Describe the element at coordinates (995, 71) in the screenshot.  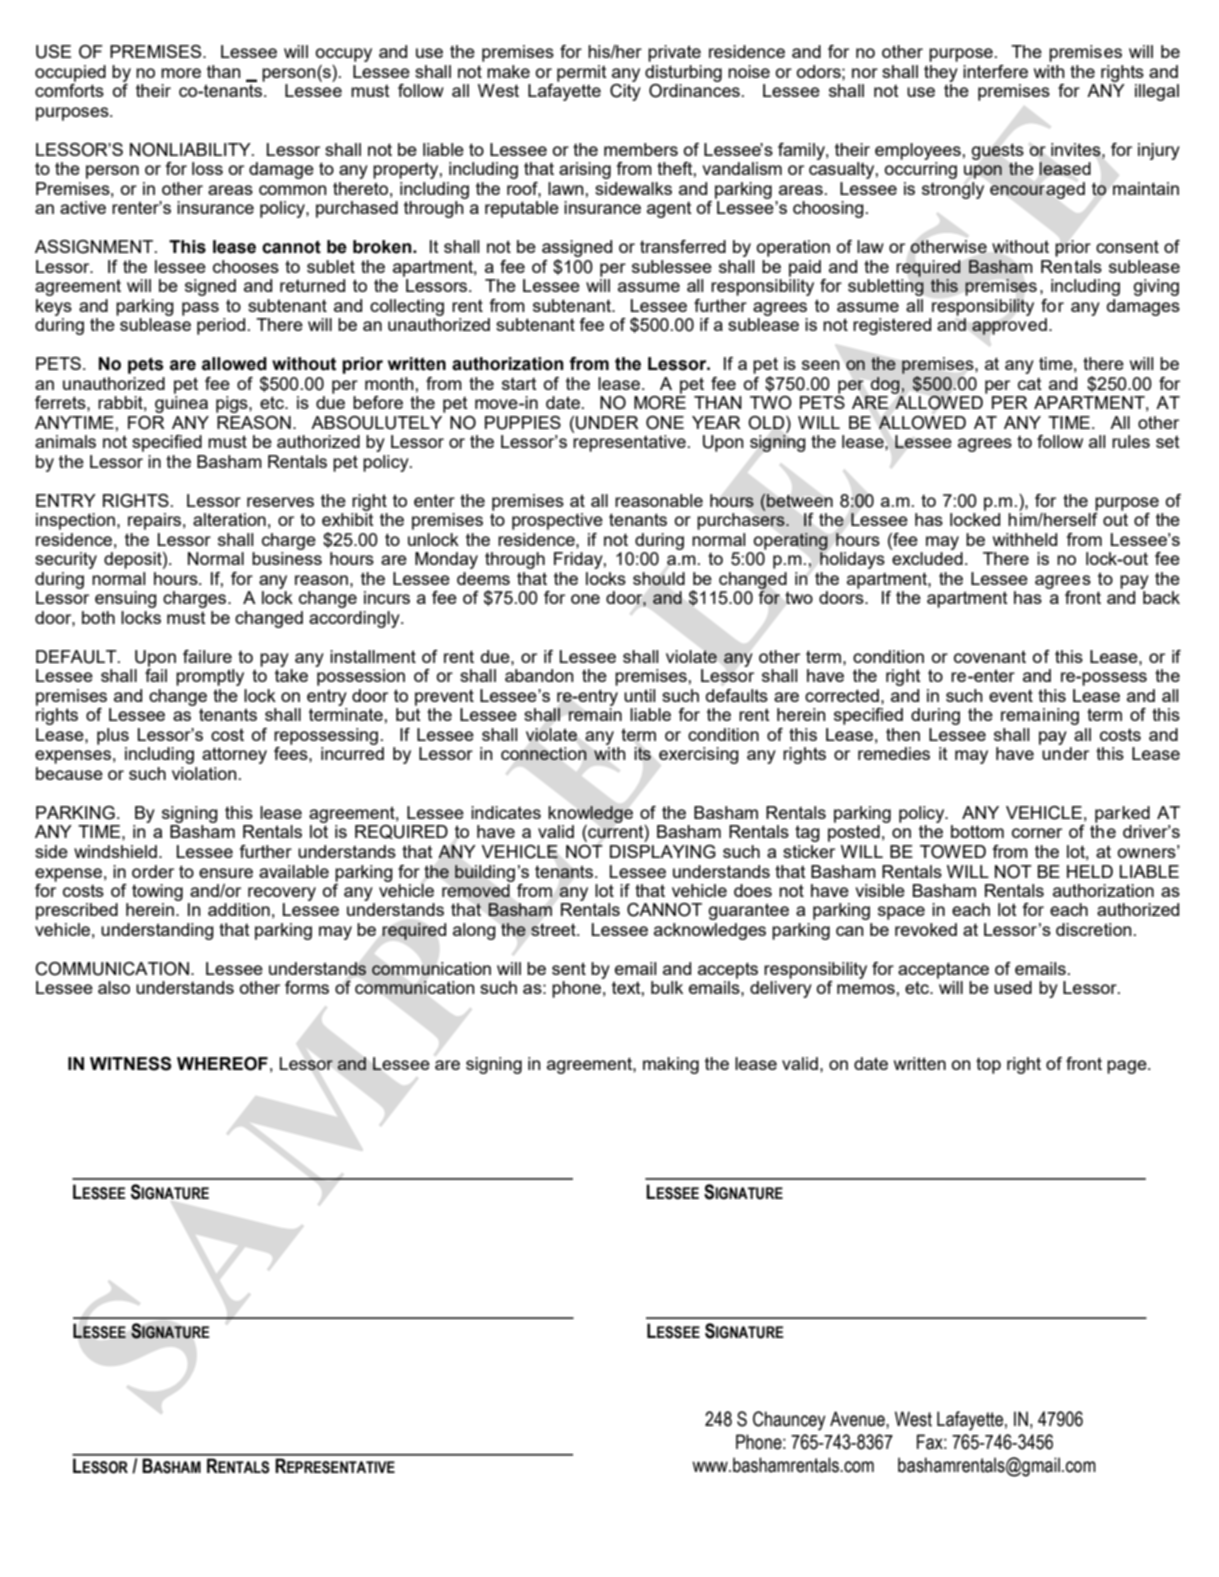
I see `interfere` at that location.
